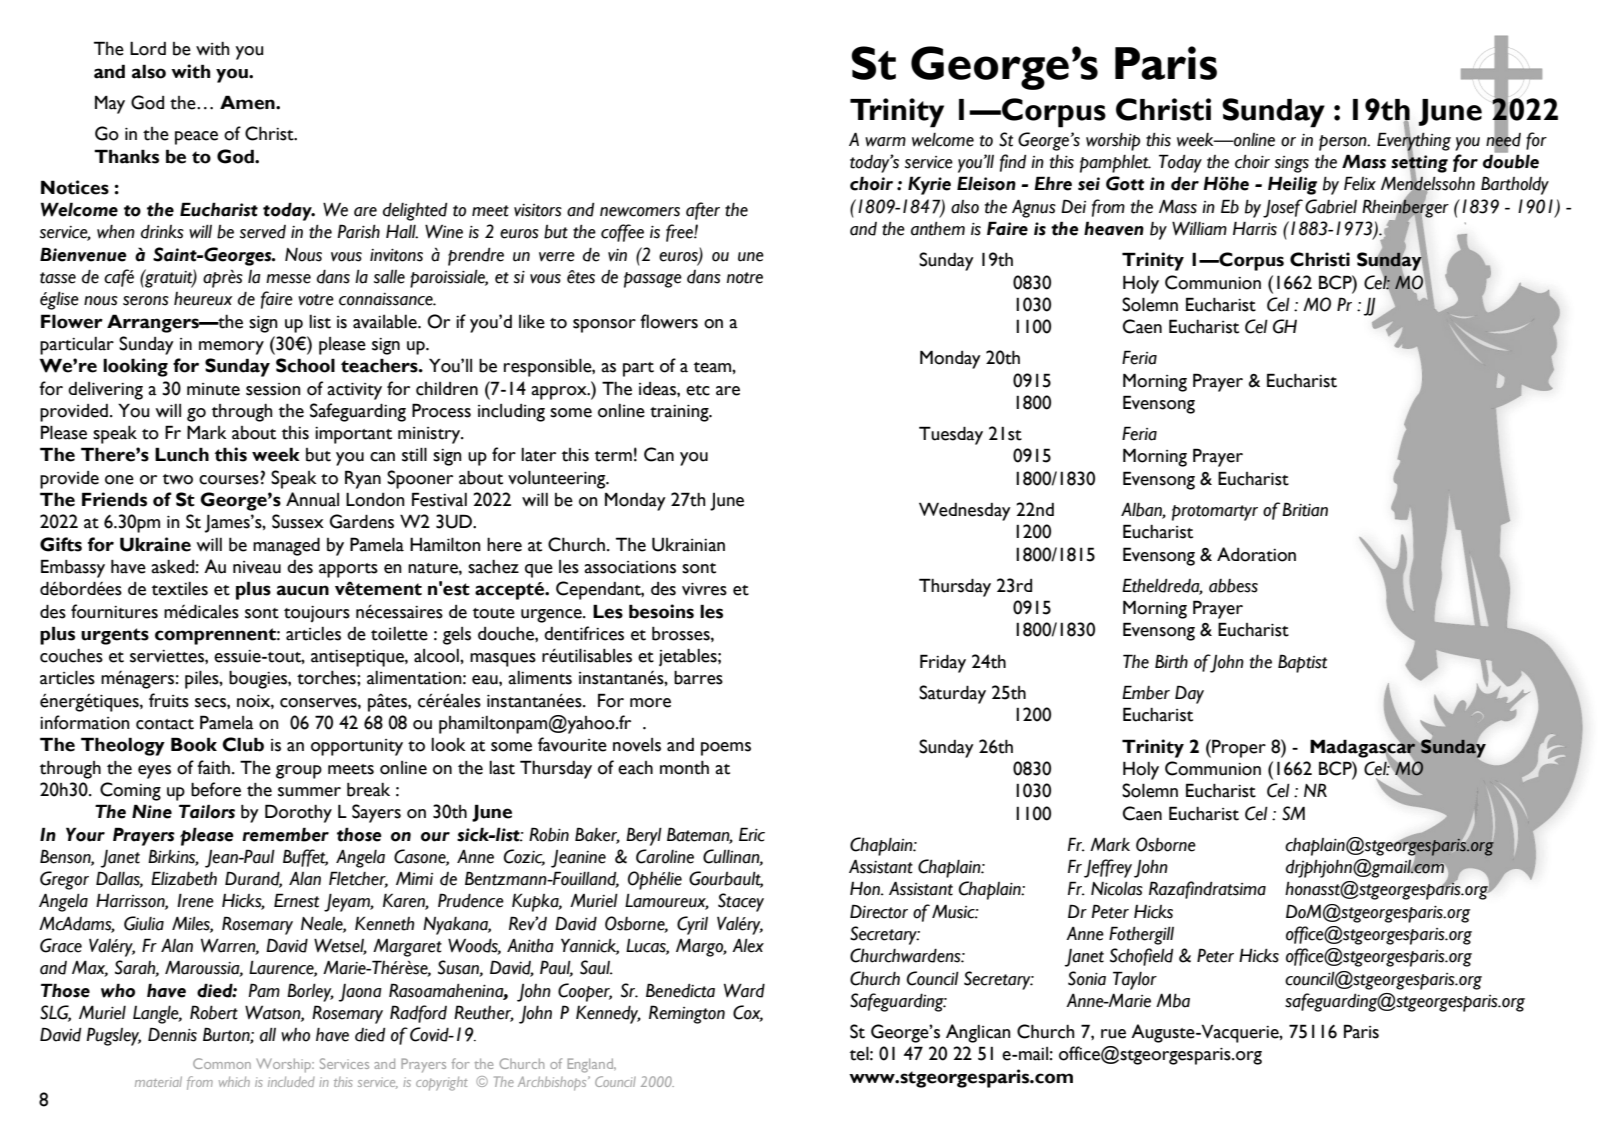 The width and height of the page is (1620, 1145). What do you see at coordinates (231, 348) in the page?
I see `memory` at bounding box center [231, 348].
